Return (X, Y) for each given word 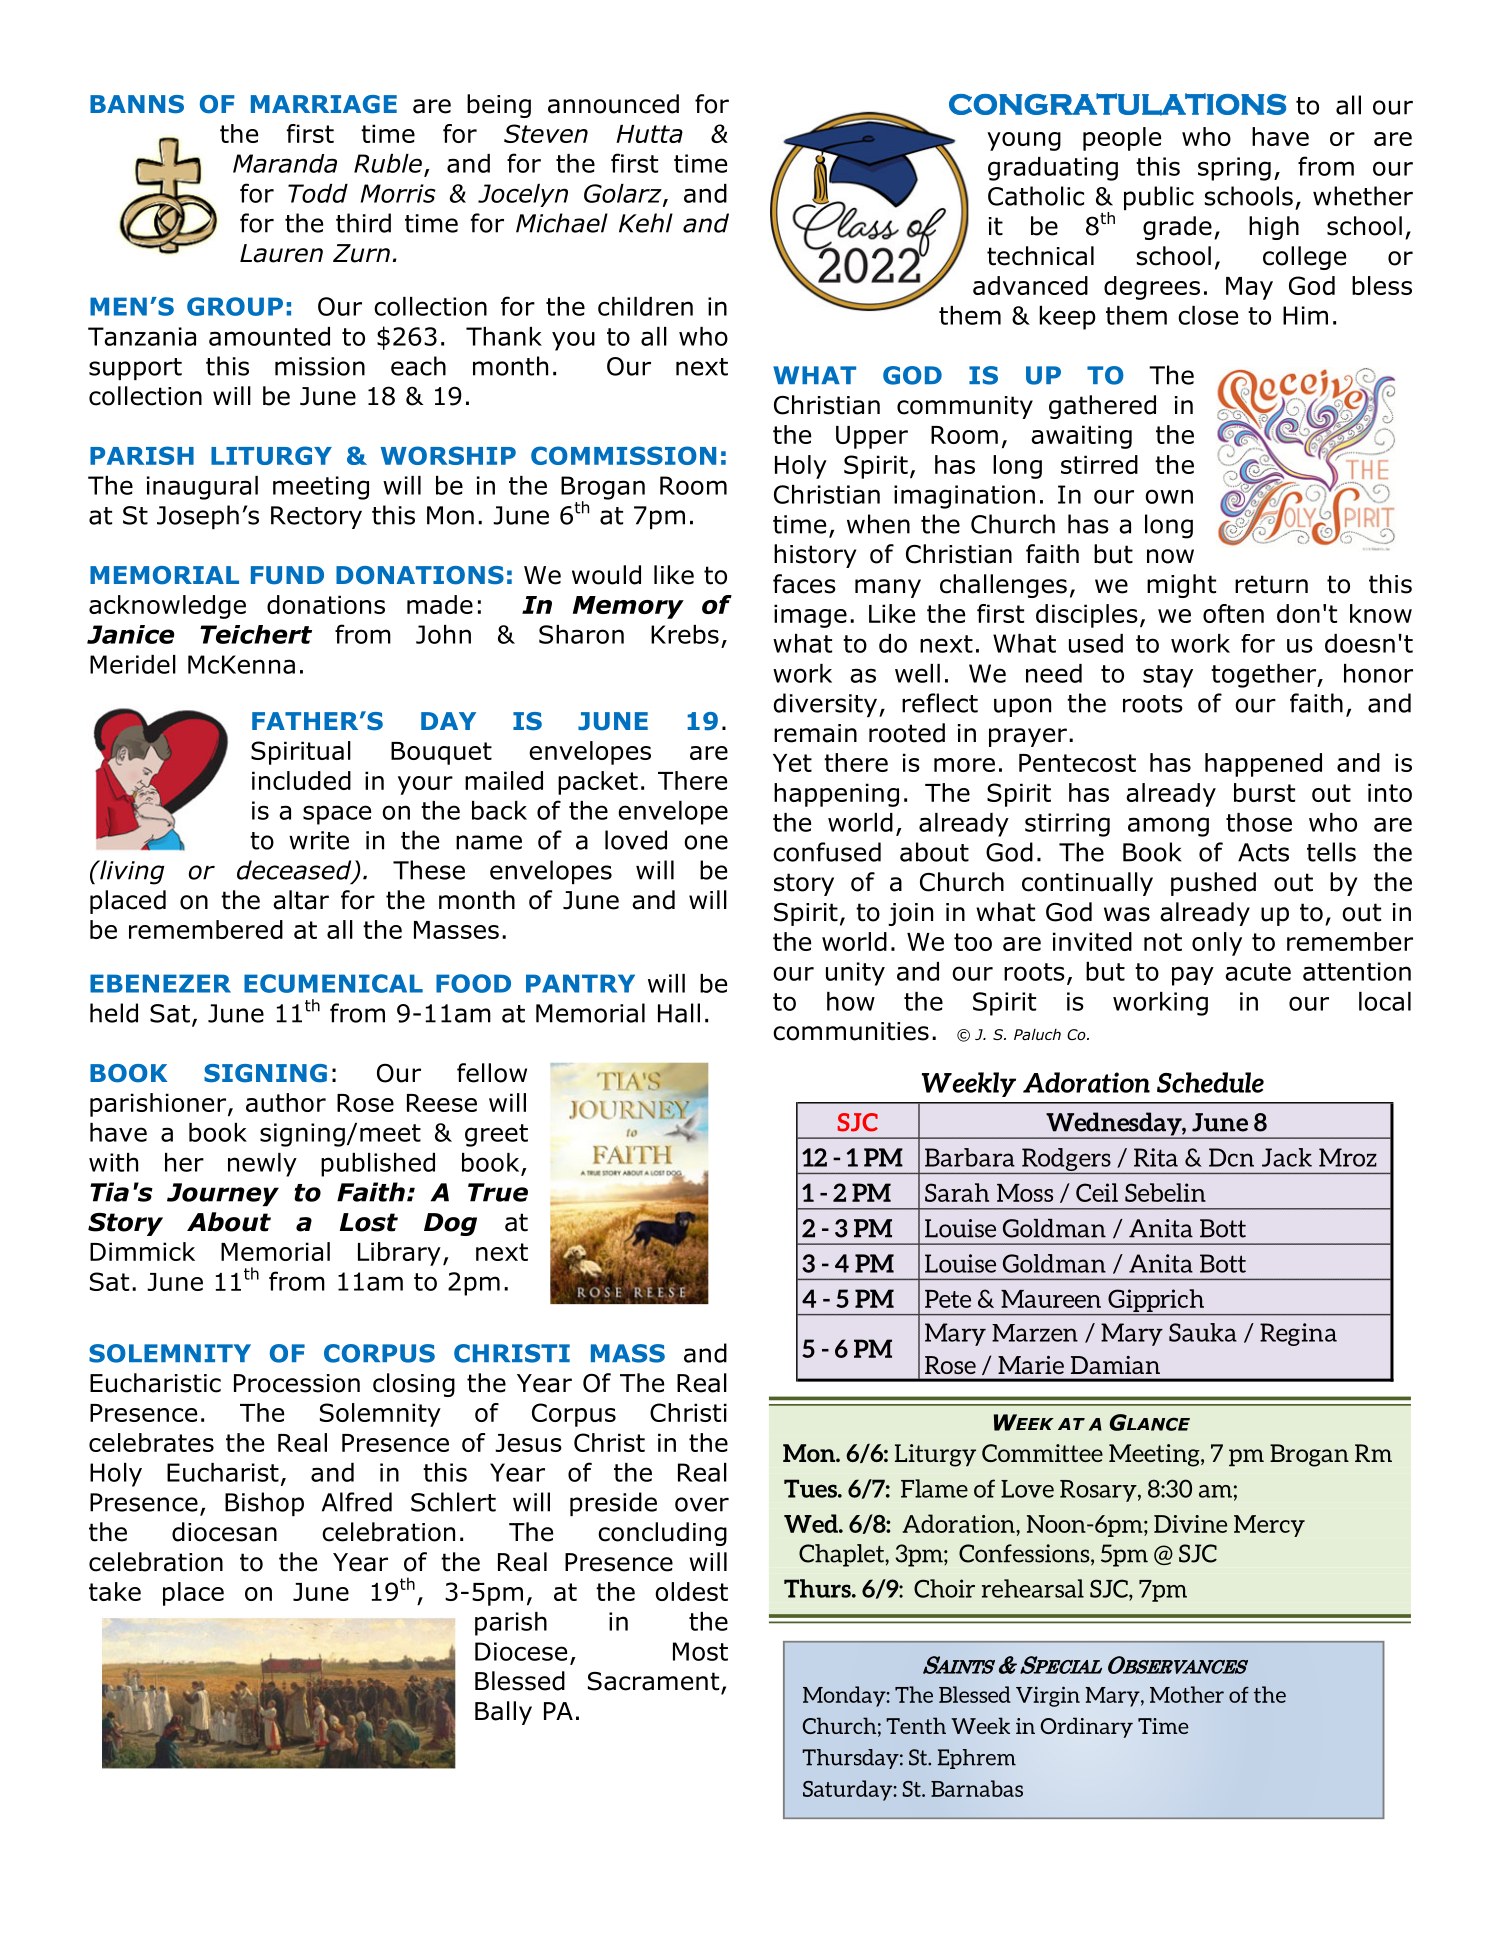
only (1217, 944)
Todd (318, 193)
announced (613, 104)
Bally (503, 1713)
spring (1234, 169)
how (851, 1001)
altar (301, 900)
